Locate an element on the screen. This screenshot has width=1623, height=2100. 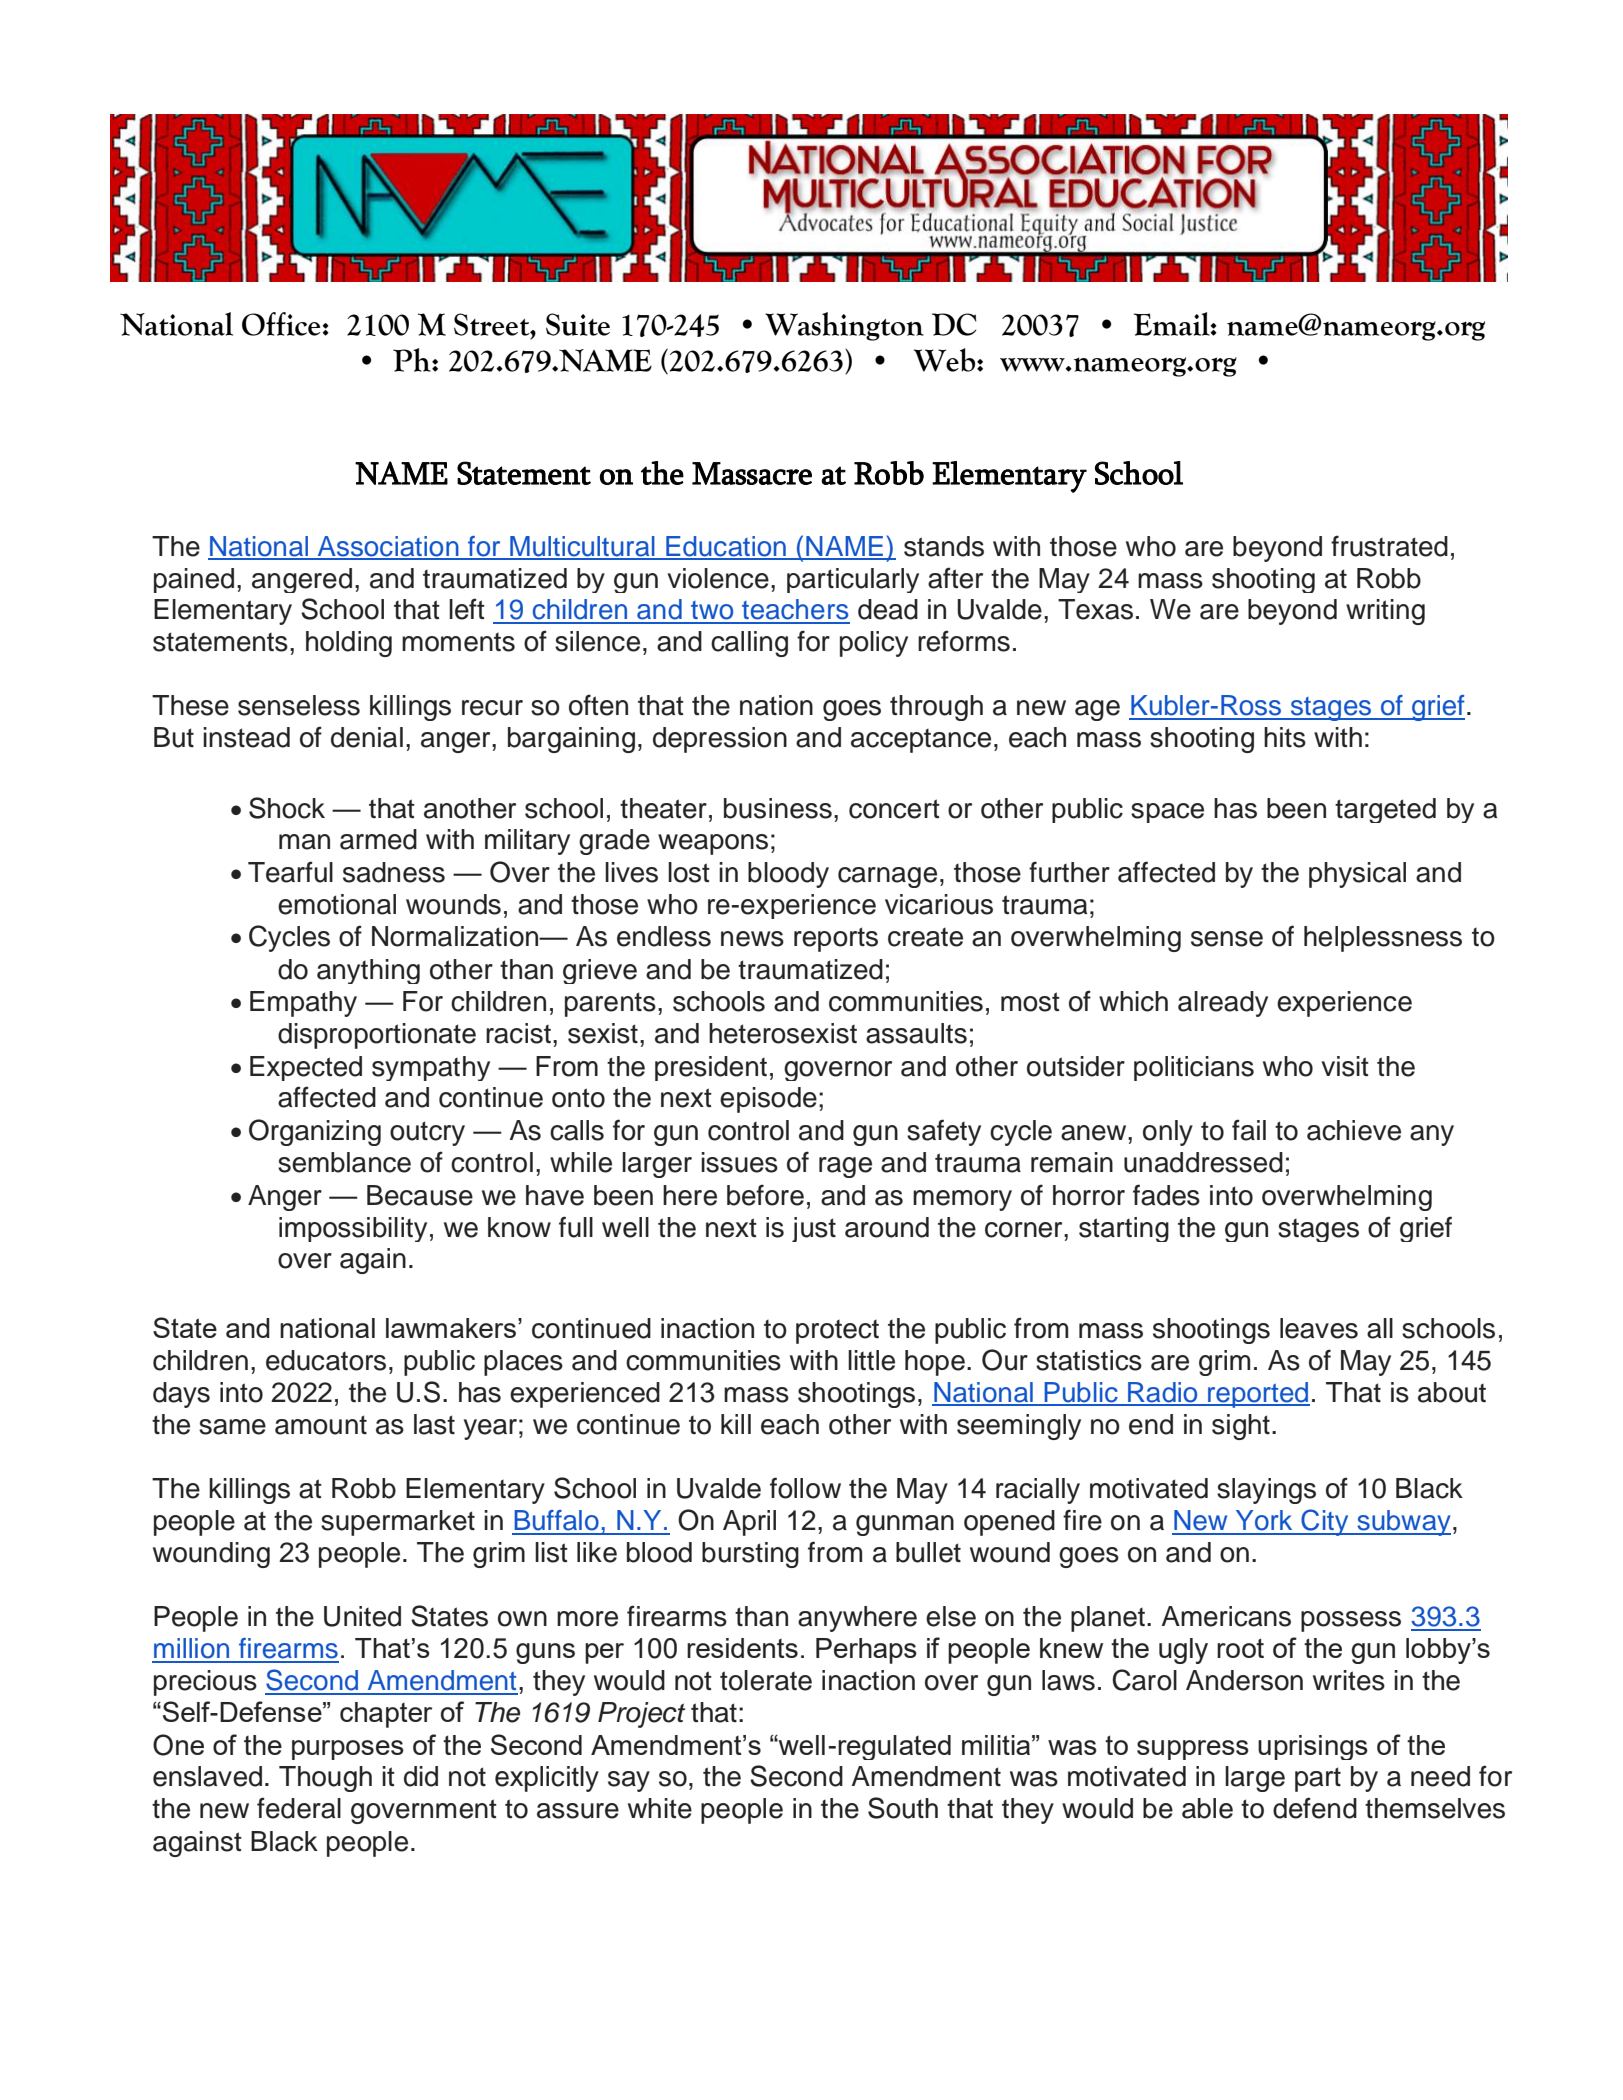
supermarket is located at coordinates (398, 1523).
